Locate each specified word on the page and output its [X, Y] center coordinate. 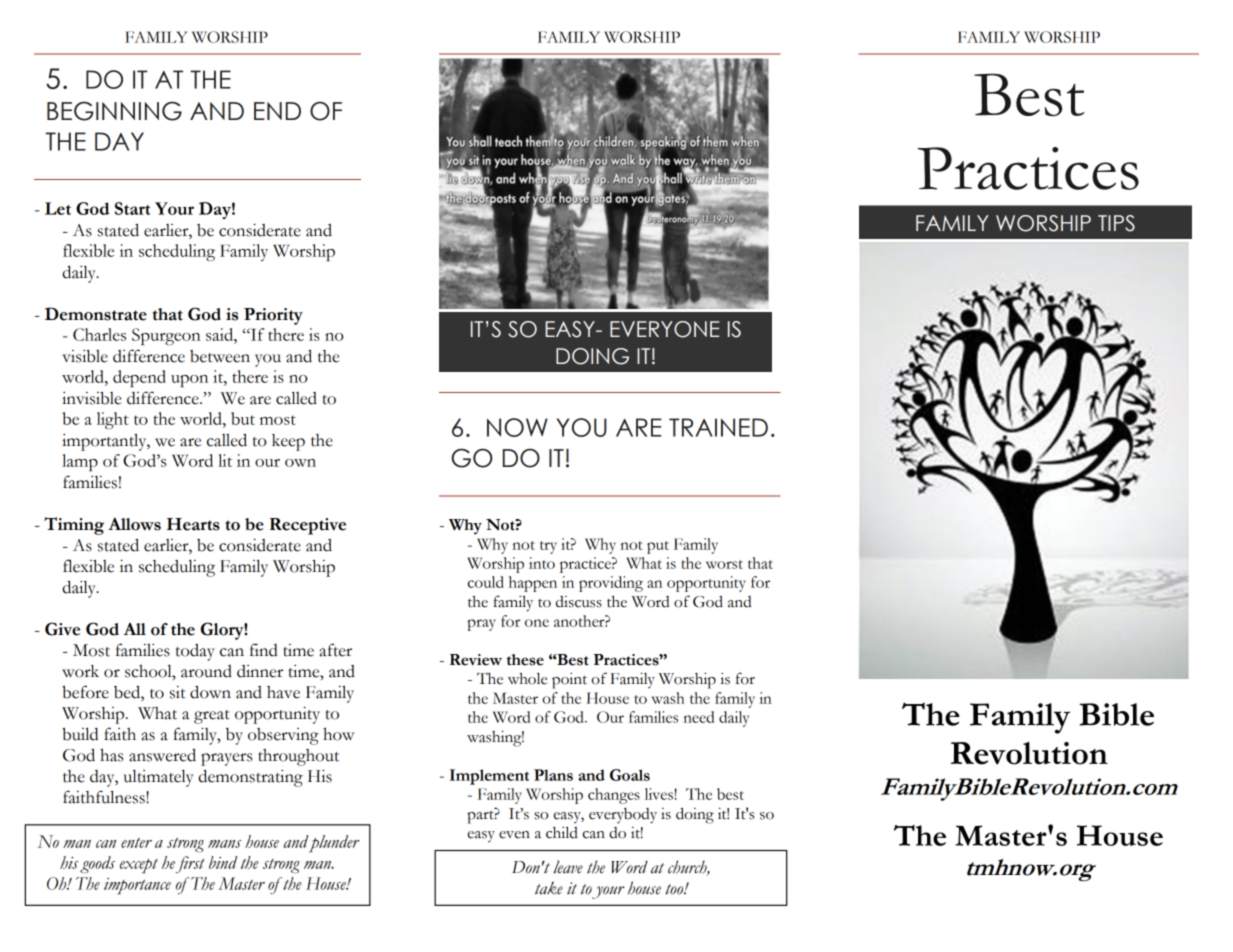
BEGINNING [114, 111]
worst [724, 564]
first [190, 864]
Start [132, 208]
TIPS [1116, 223]
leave [568, 867]
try [548, 547]
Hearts [193, 524]
